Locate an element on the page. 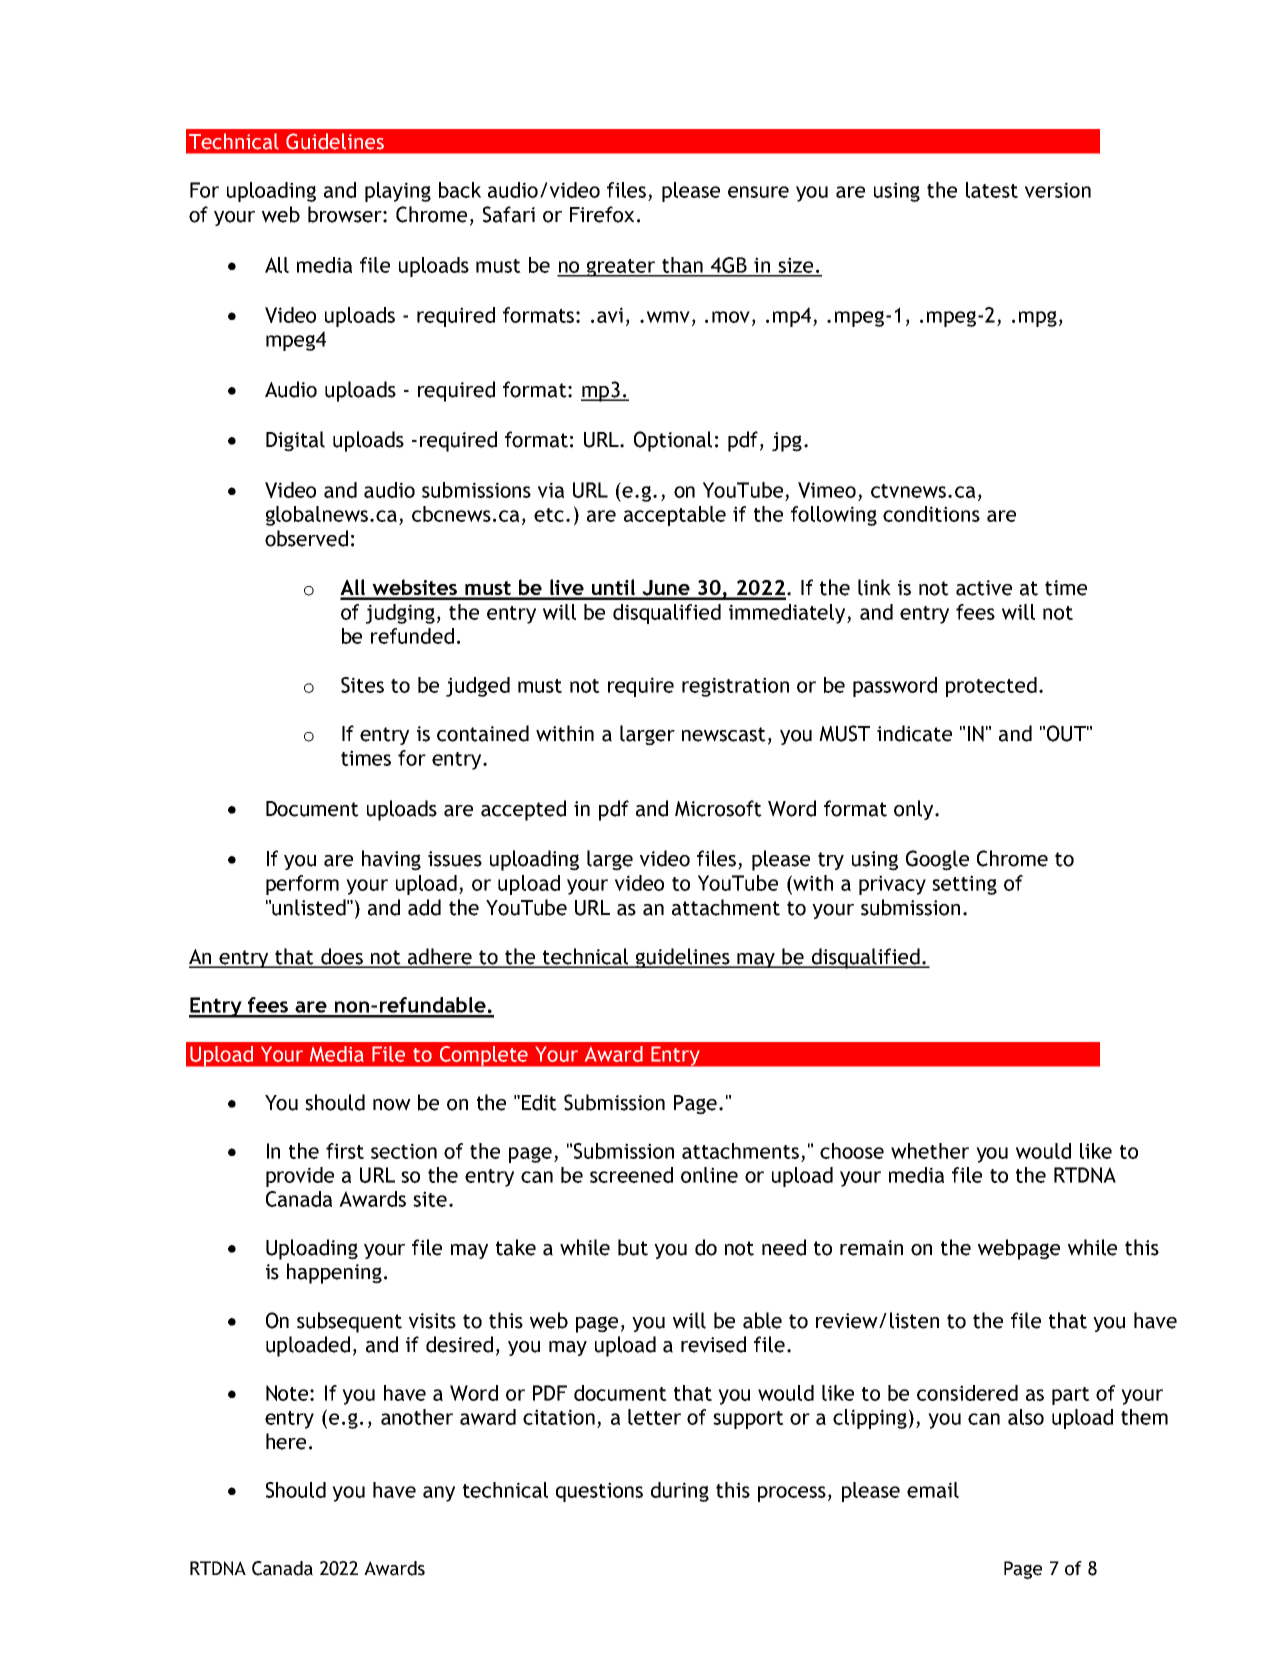 This document has width=1286, height=1664. Digital is located at coordinates (295, 441).
